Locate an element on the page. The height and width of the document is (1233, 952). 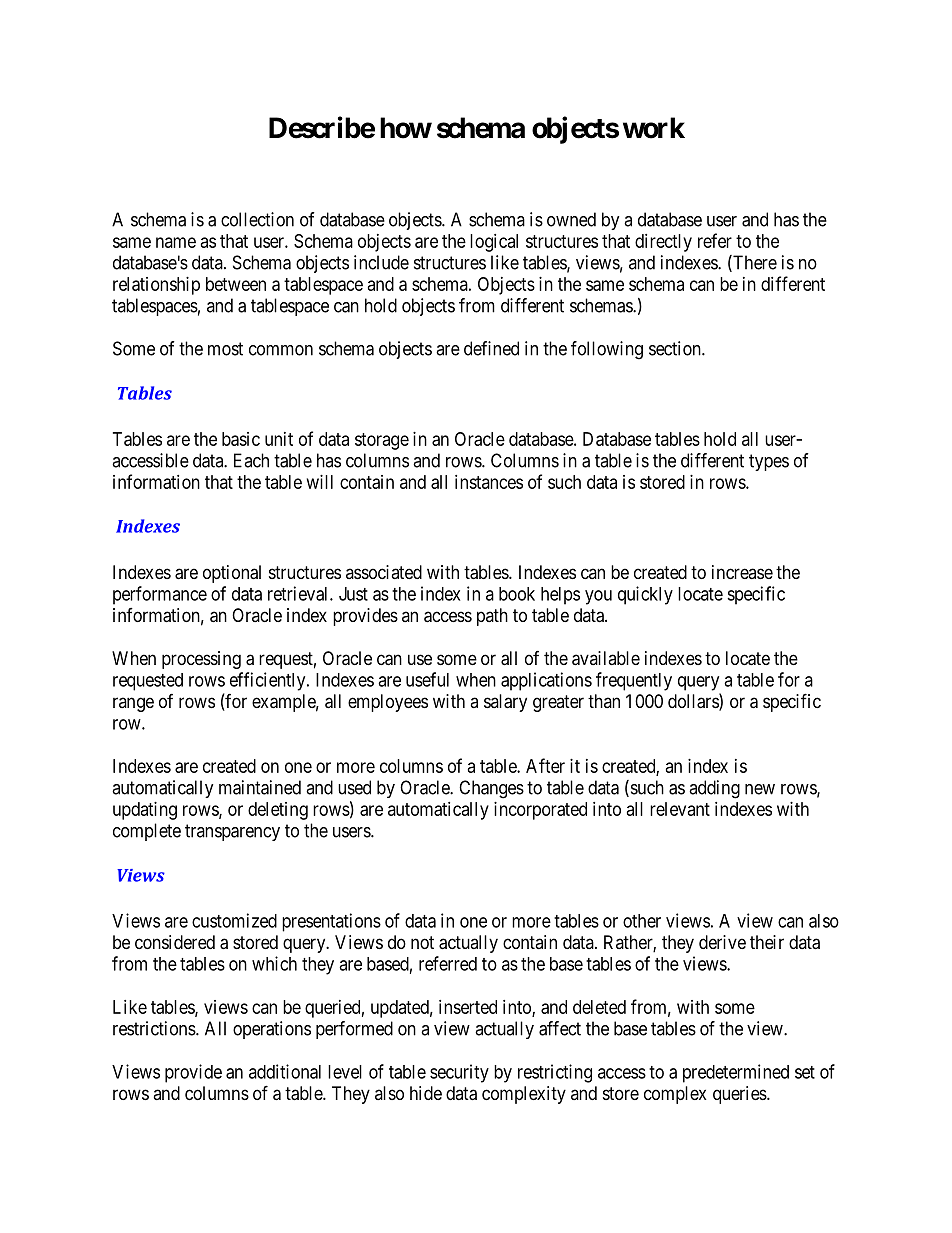
path is located at coordinates (492, 617).
